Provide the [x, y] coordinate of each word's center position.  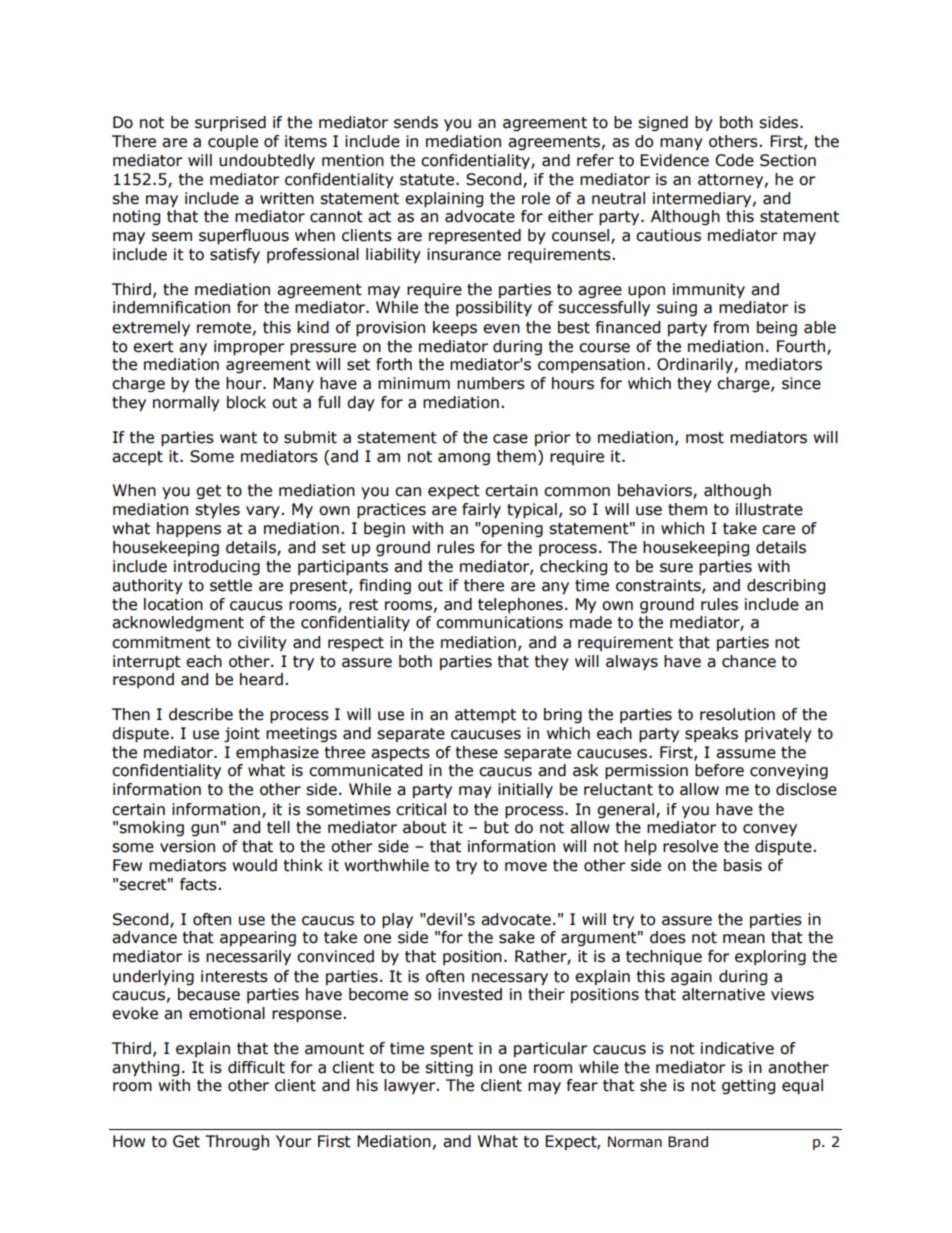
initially [525, 790]
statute [428, 180]
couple [233, 142]
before [719, 770]
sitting [449, 1068]
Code [734, 160]
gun [205, 830]
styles [217, 511]
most [705, 438]
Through [237, 1142]
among [464, 459]
